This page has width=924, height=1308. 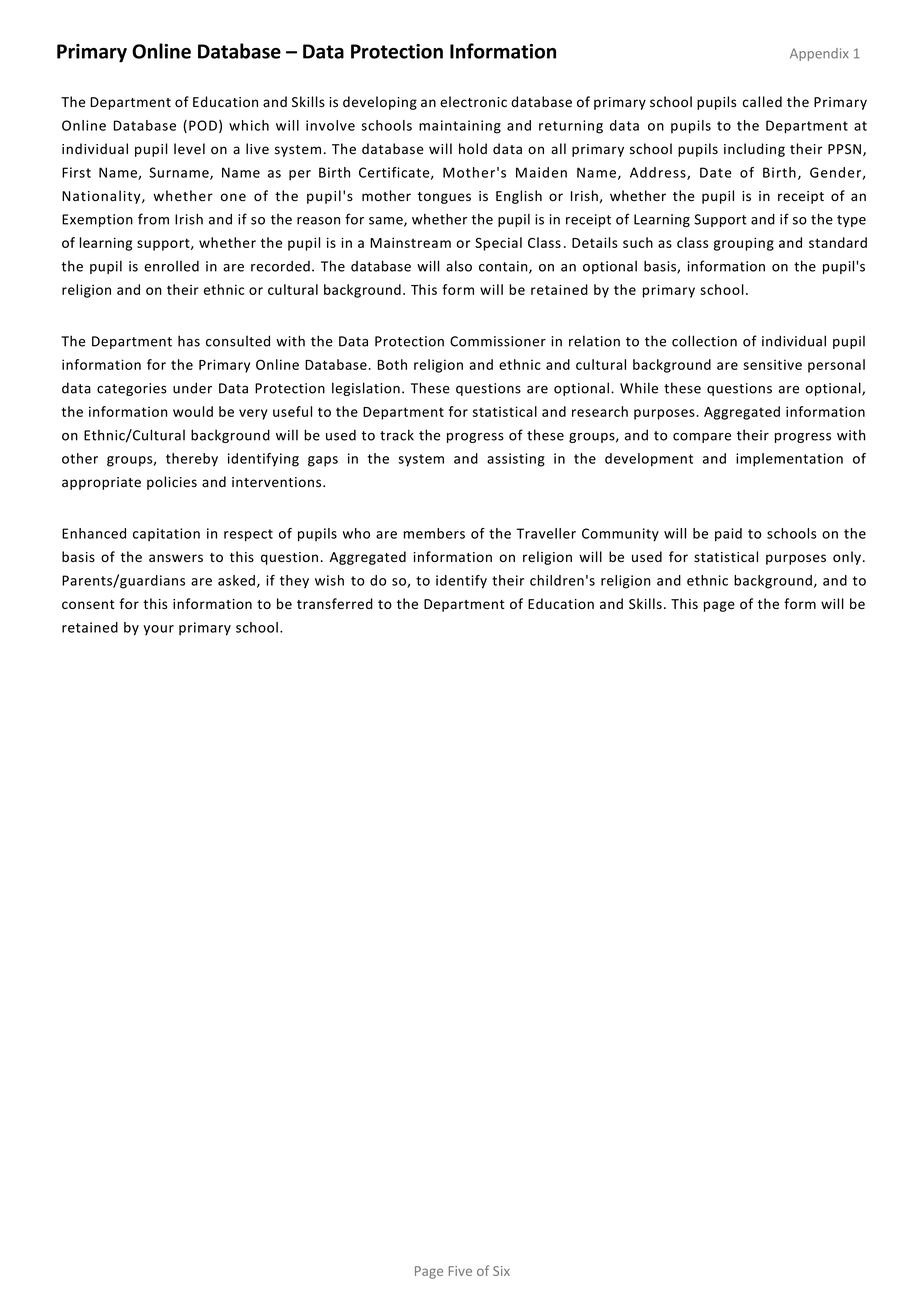 What do you see at coordinates (789, 460) in the page?
I see `implementation` at bounding box center [789, 460].
